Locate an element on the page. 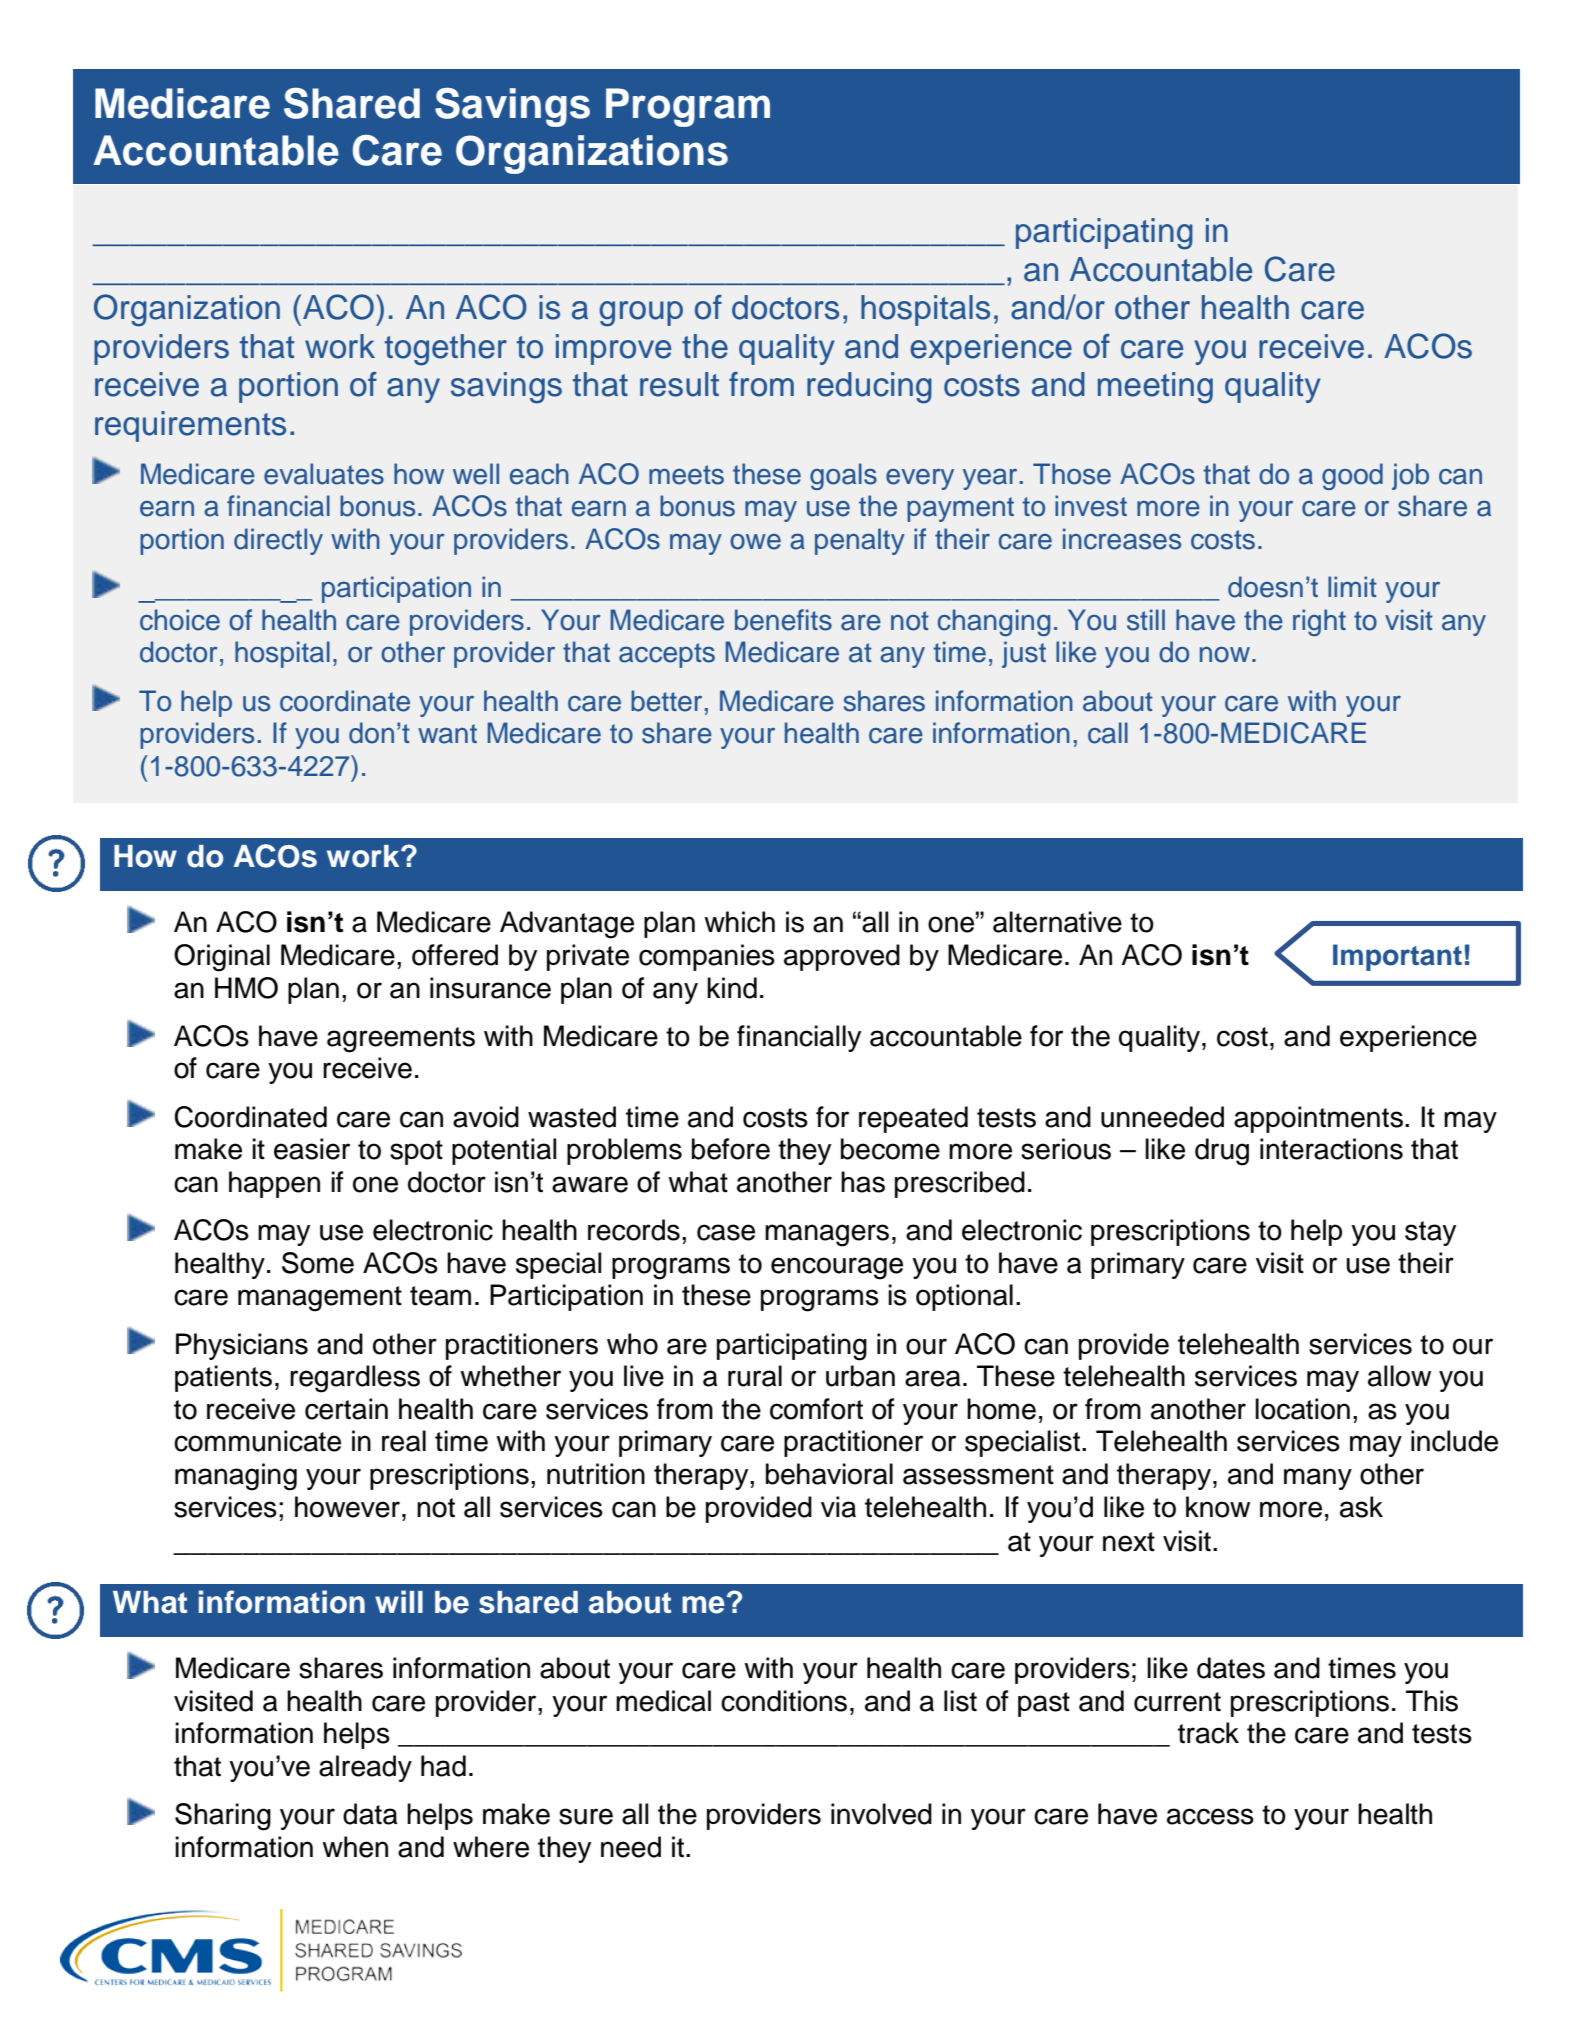 The width and height of the image is (1576, 2039). meeting is located at coordinates (1155, 388).
